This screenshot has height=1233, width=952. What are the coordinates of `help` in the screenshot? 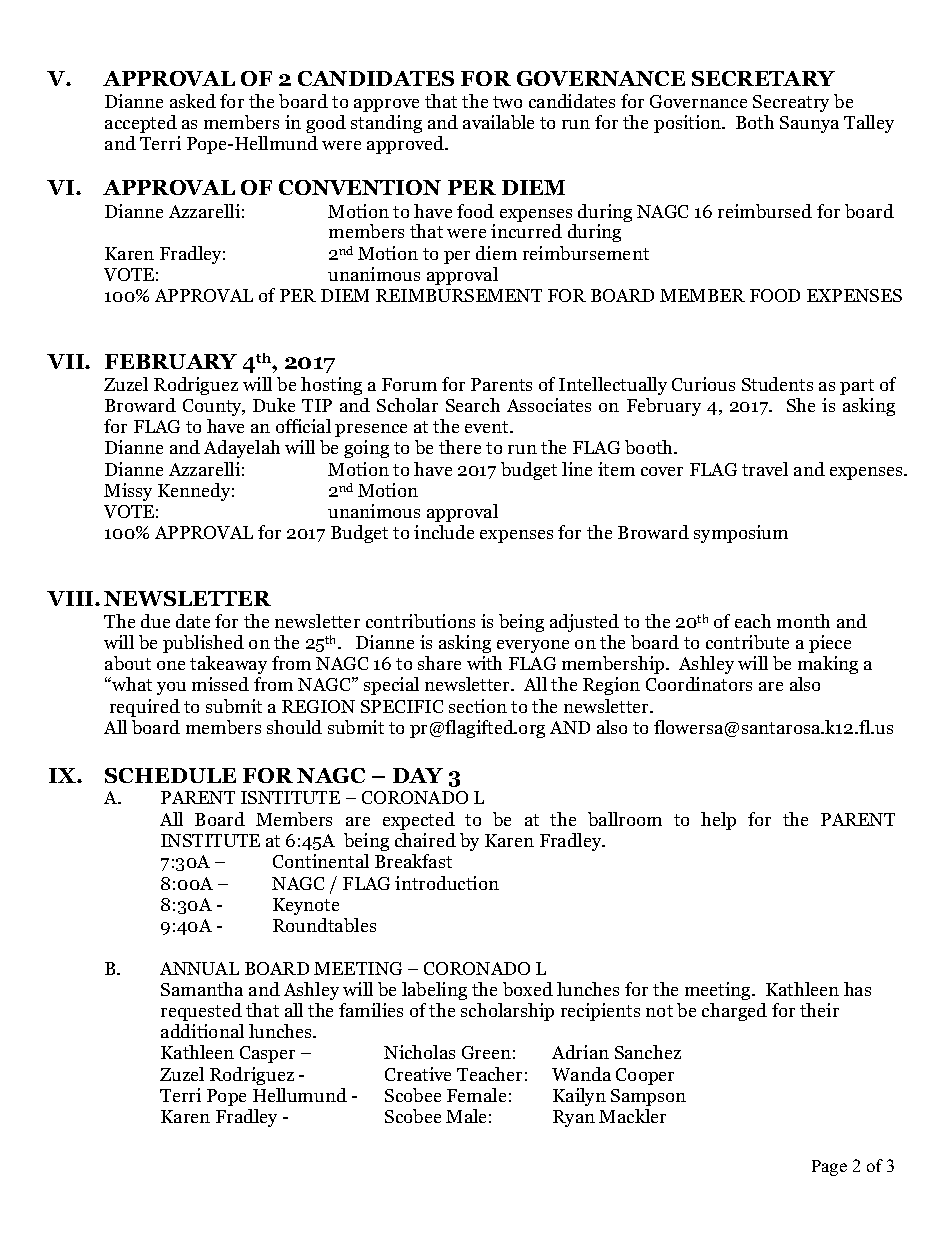 It's located at (718, 821).
